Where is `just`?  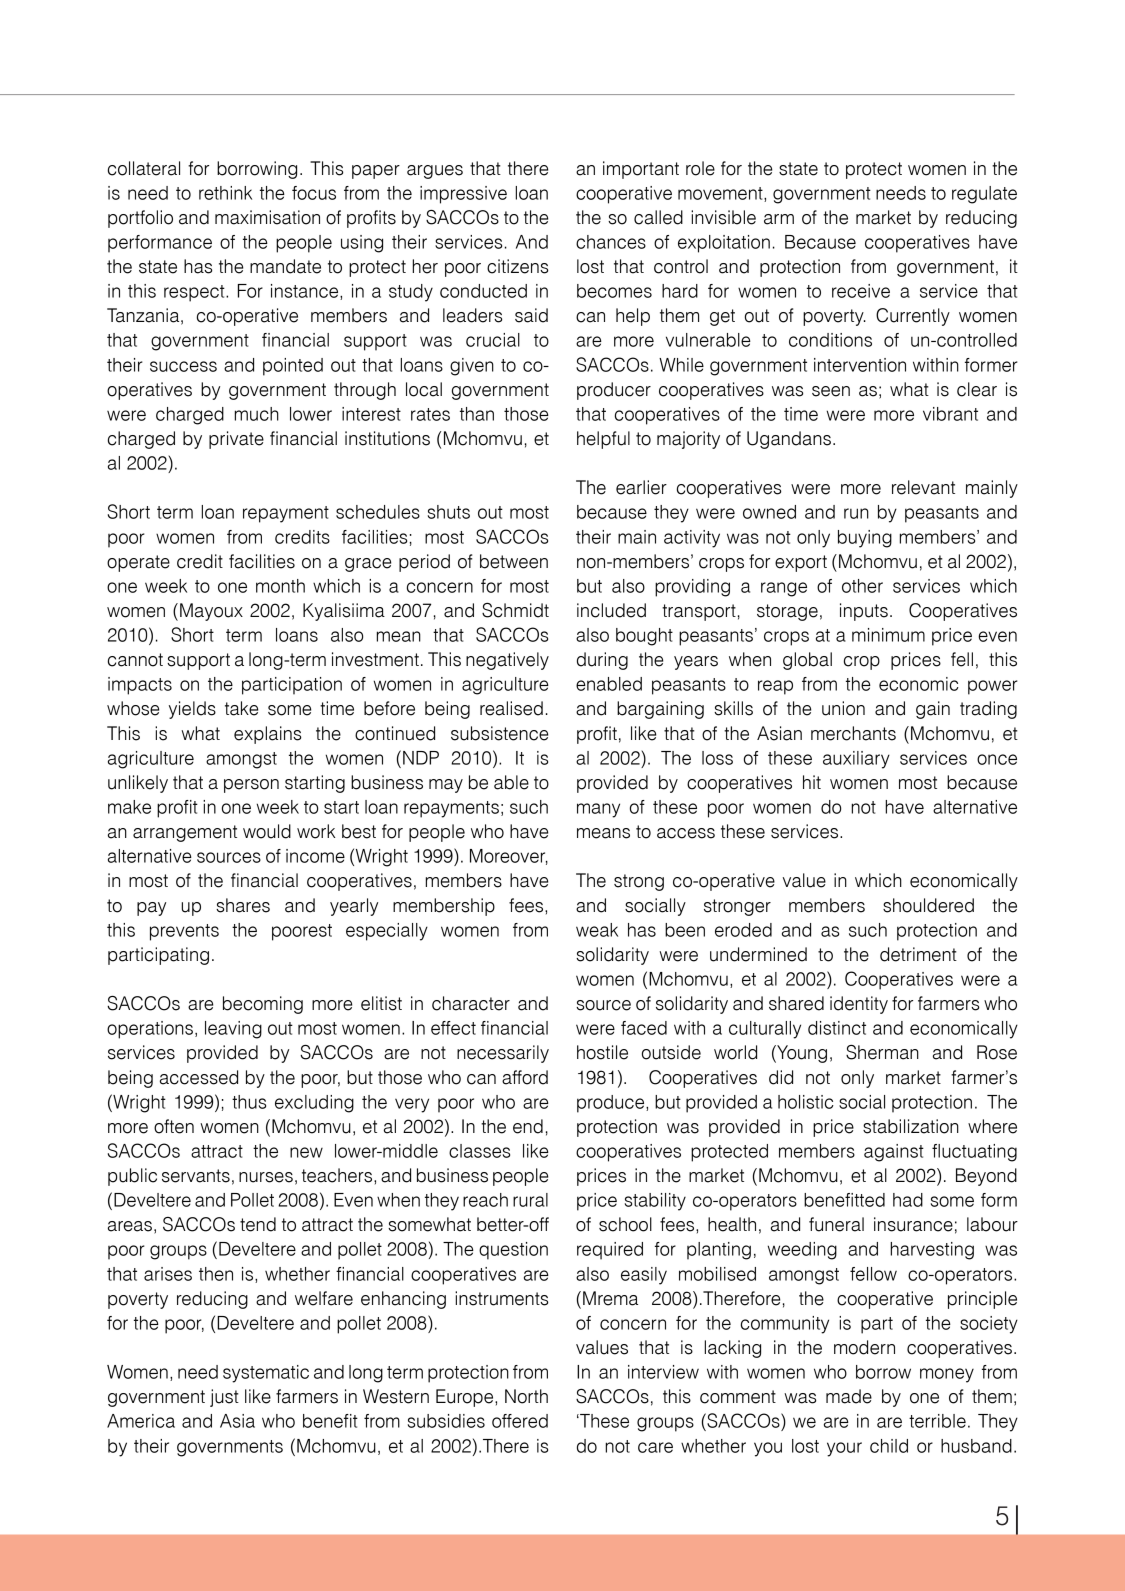
just is located at coordinates (224, 1398).
